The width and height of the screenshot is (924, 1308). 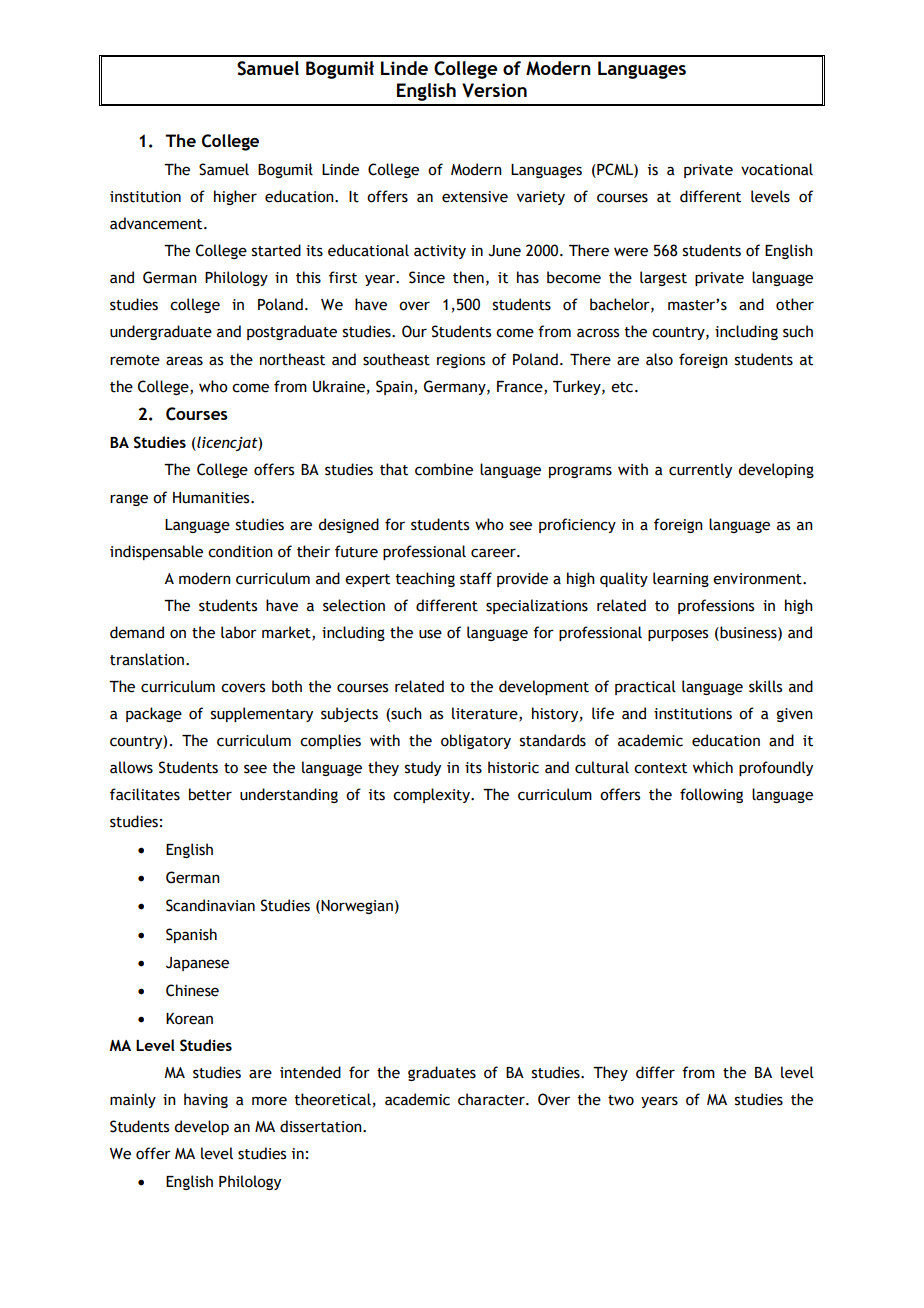 What do you see at coordinates (777, 169) in the screenshot?
I see `vocational` at bounding box center [777, 169].
